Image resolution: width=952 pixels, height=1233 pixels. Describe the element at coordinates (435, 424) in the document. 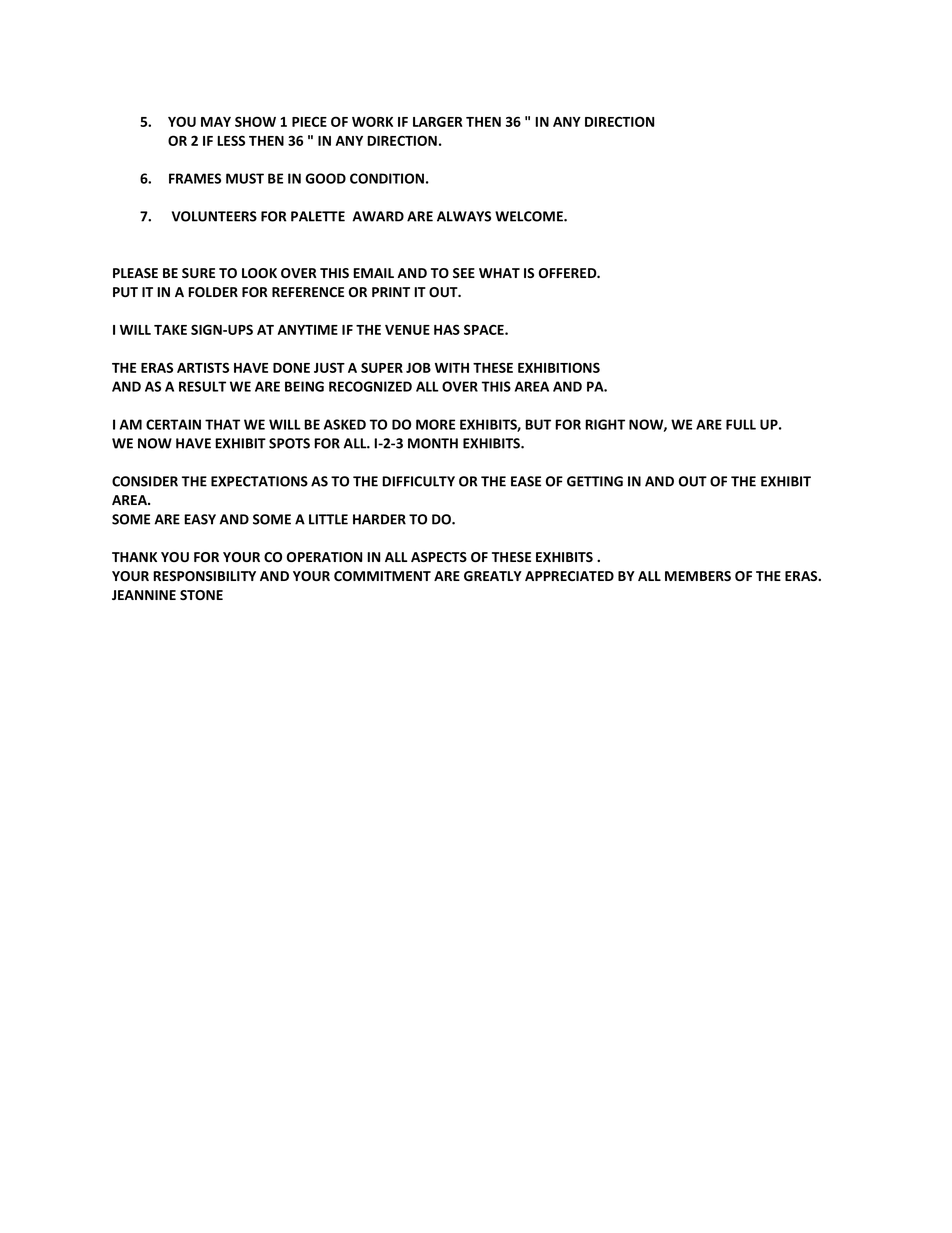

I see `MORE` at that location.
